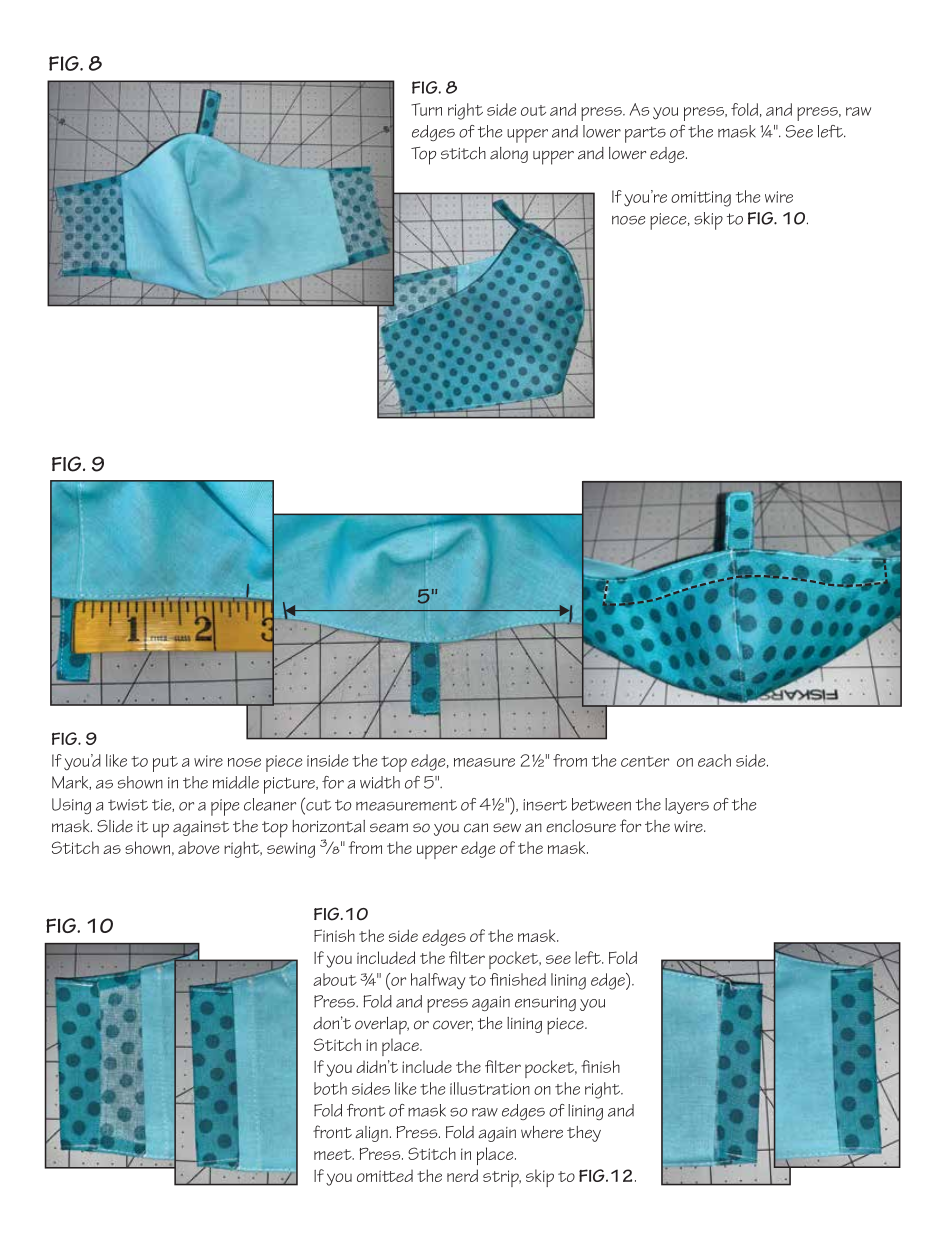  What do you see at coordinates (509, 155) in the image?
I see `along` at bounding box center [509, 155].
